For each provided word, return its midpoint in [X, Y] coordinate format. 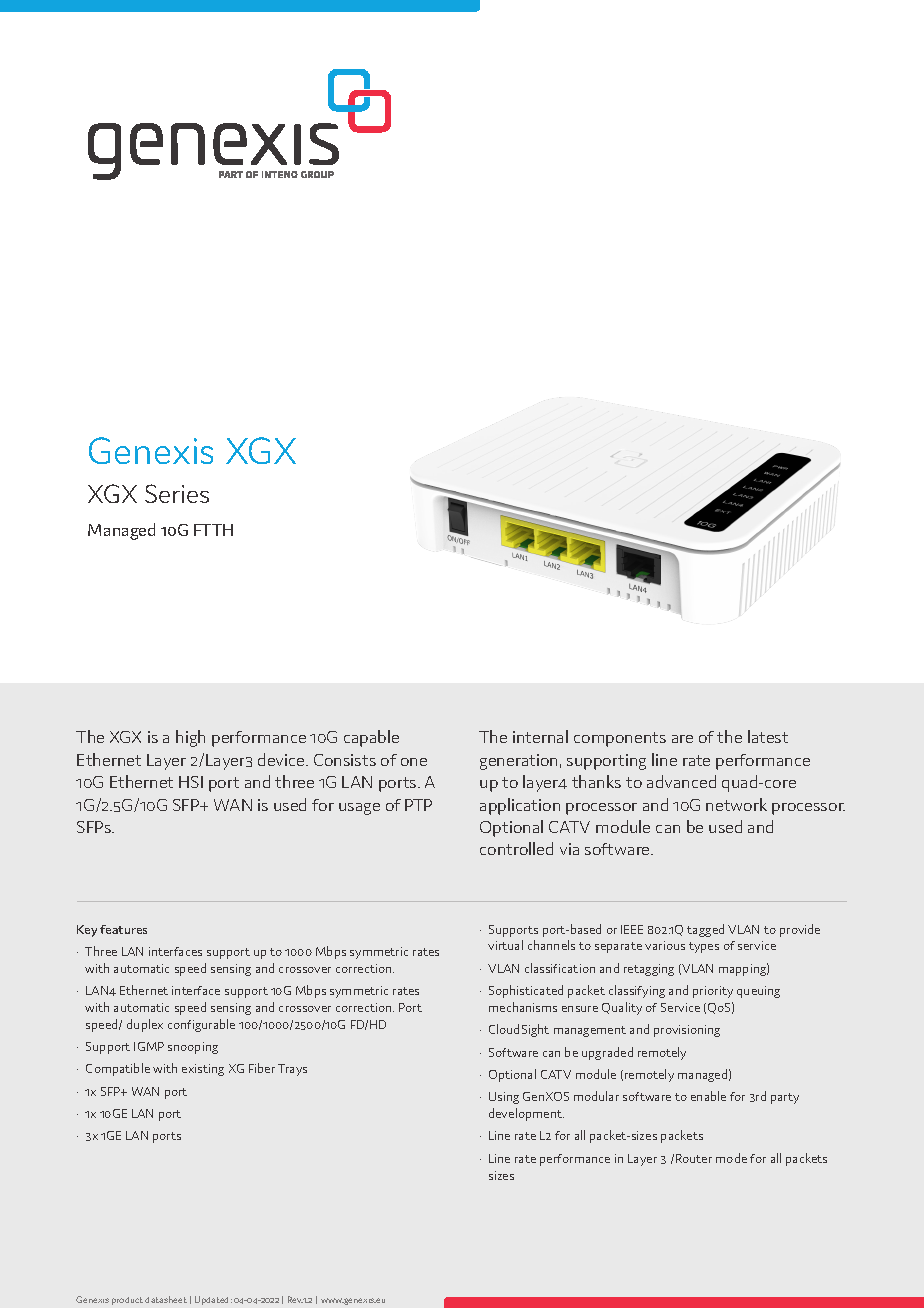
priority [713, 992]
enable [708, 1096]
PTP [418, 805]
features [123, 929]
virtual [505, 945]
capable [371, 738]
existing [203, 1070]
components [620, 739]
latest [768, 736]
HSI [191, 782]
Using [504, 1098]
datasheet [166, 1299]
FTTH [213, 530]
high [190, 738]
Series [177, 493]
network [736, 804]
